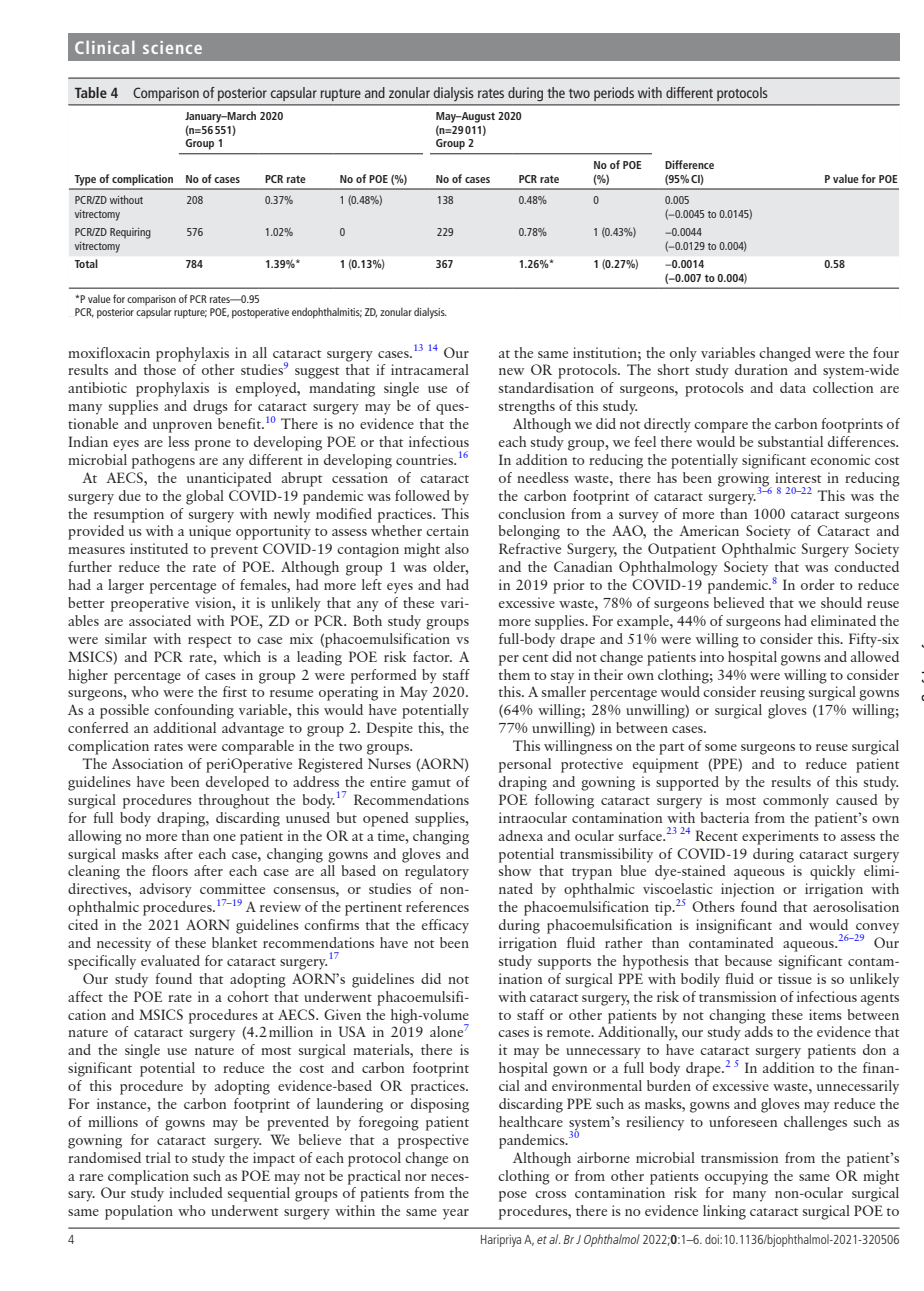 The image size is (924, 1291). What do you see at coordinates (172, 47) in the document?
I see `science` at bounding box center [172, 47].
